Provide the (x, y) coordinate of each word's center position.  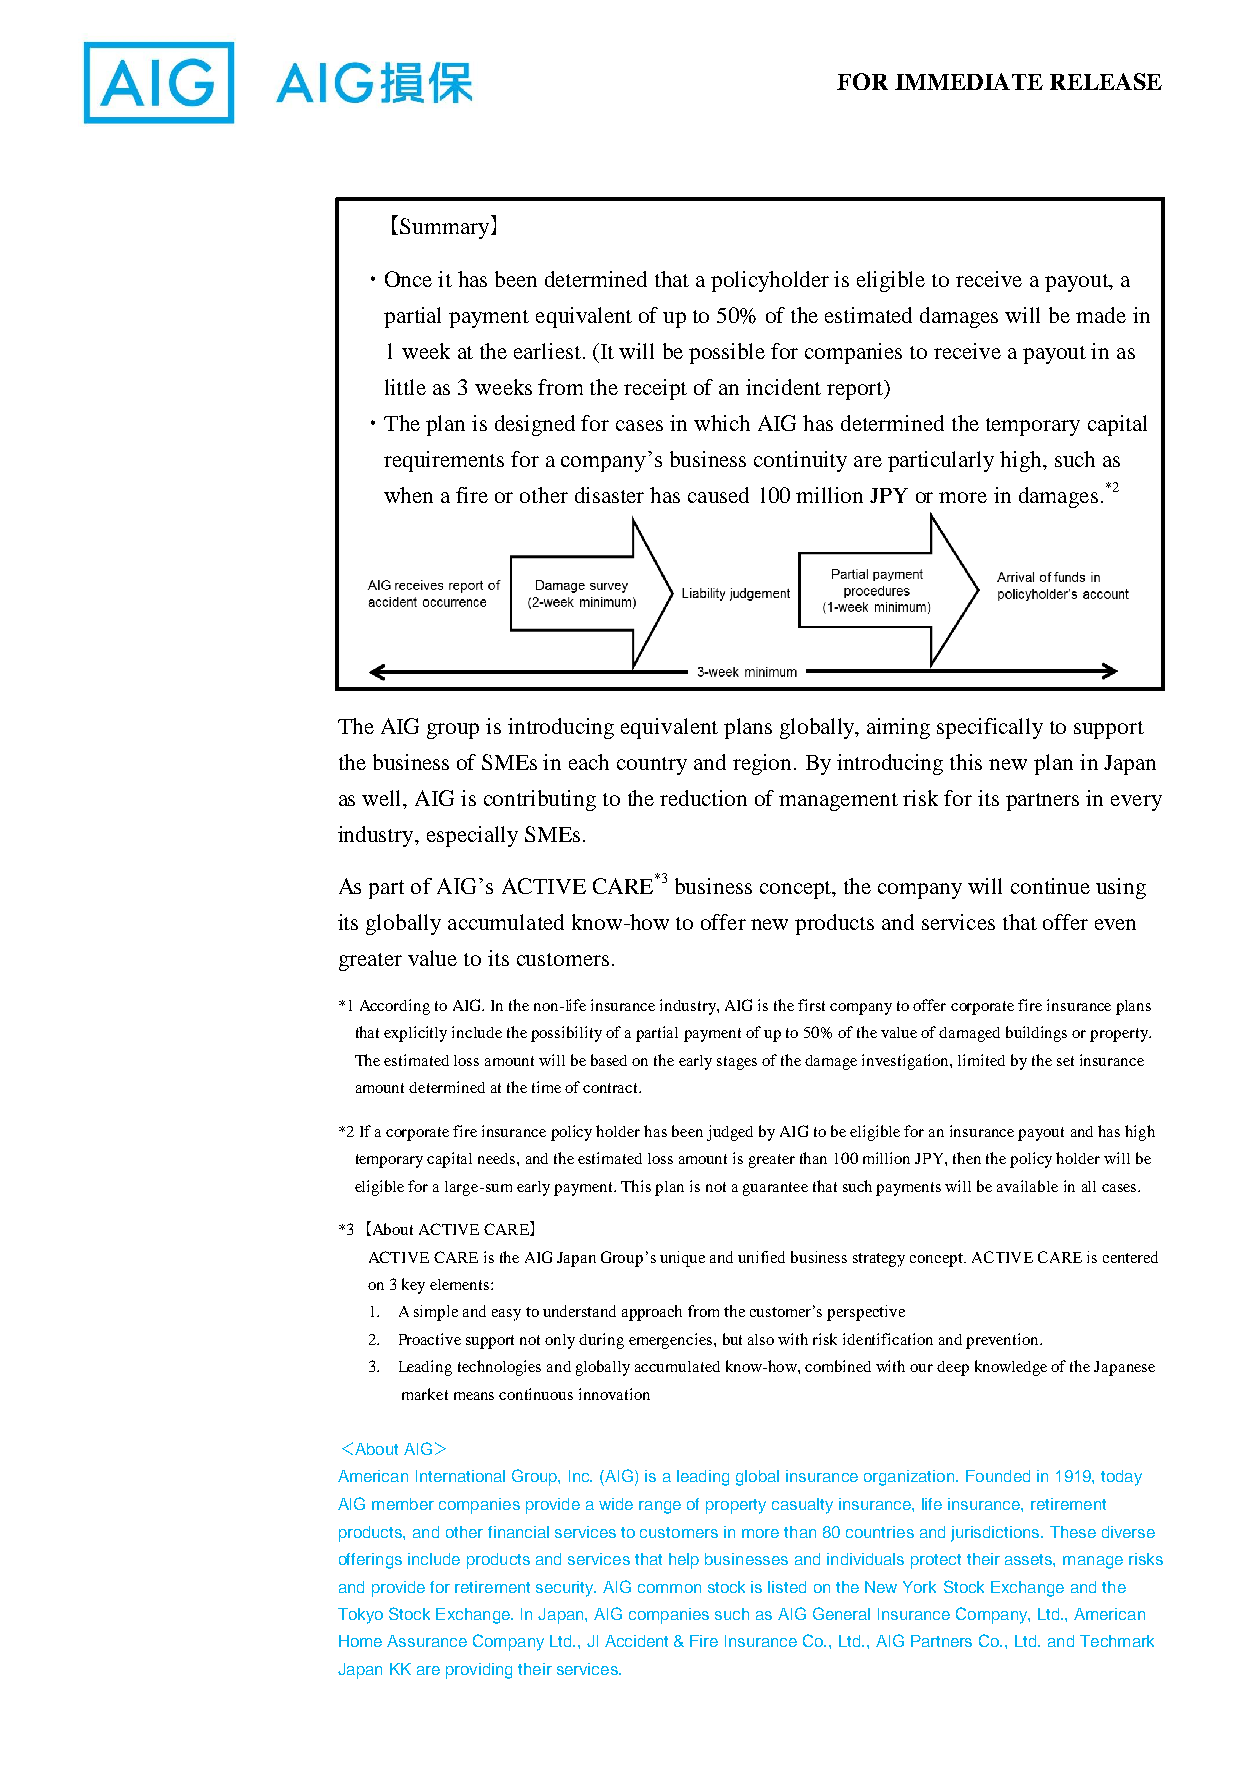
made (1101, 315)
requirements (444, 461)
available (1027, 1186)
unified (761, 1257)
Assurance (427, 1641)
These (1073, 1532)
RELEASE (1106, 81)
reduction (703, 798)
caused (718, 495)
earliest (547, 351)
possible (727, 353)
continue (1050, 886)
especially (472, 836)
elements (461, 1284)
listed (787, 1587)
